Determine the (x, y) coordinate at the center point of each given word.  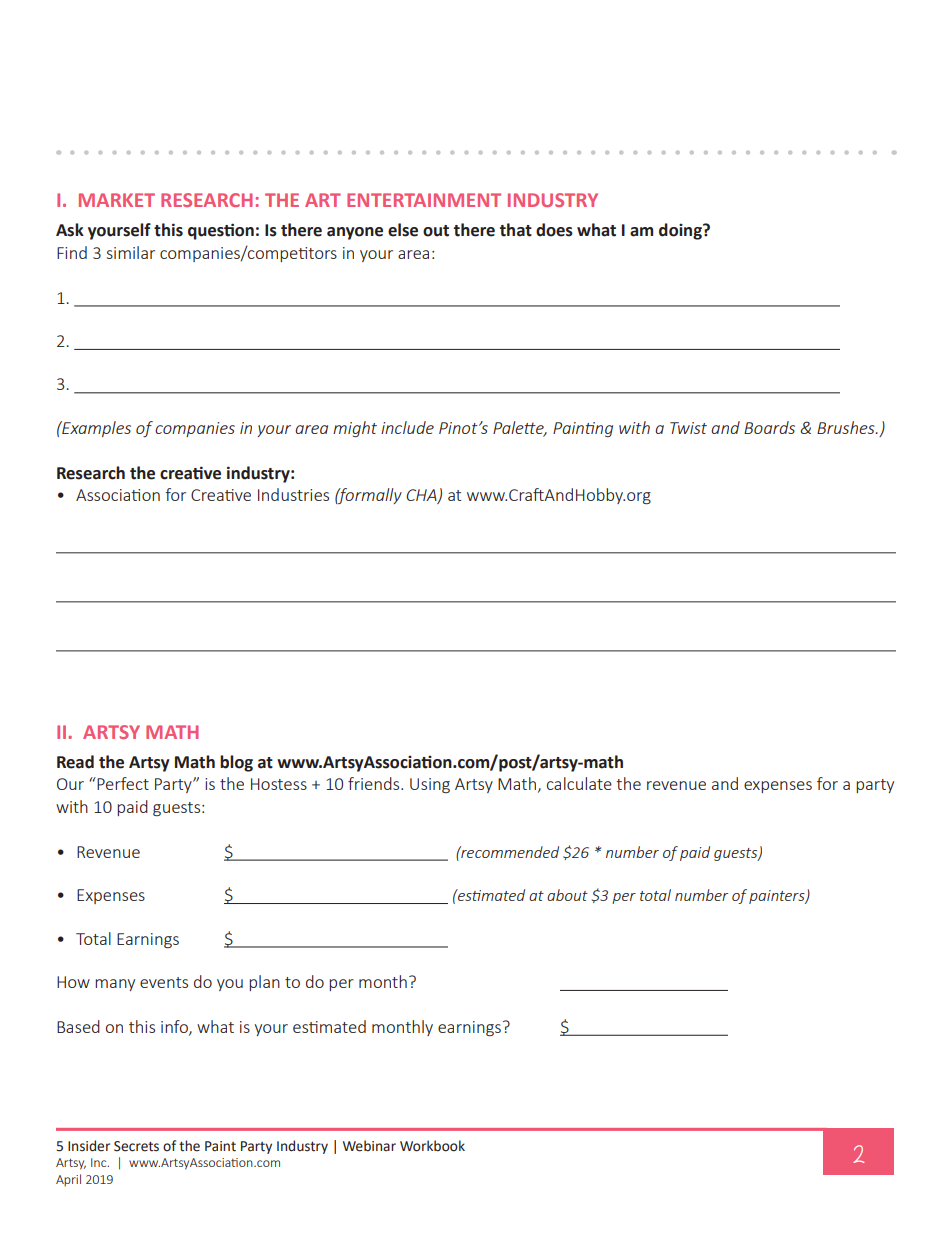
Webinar (369, 1146)
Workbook (432, 1146)
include (407, 427)
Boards (769, 427)
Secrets (136, 1146)
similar (131, 252)
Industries (293, 494)
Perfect (122, 783)
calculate (579, 783)
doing (681, 231)
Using (430, 785)
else (403, 230)
